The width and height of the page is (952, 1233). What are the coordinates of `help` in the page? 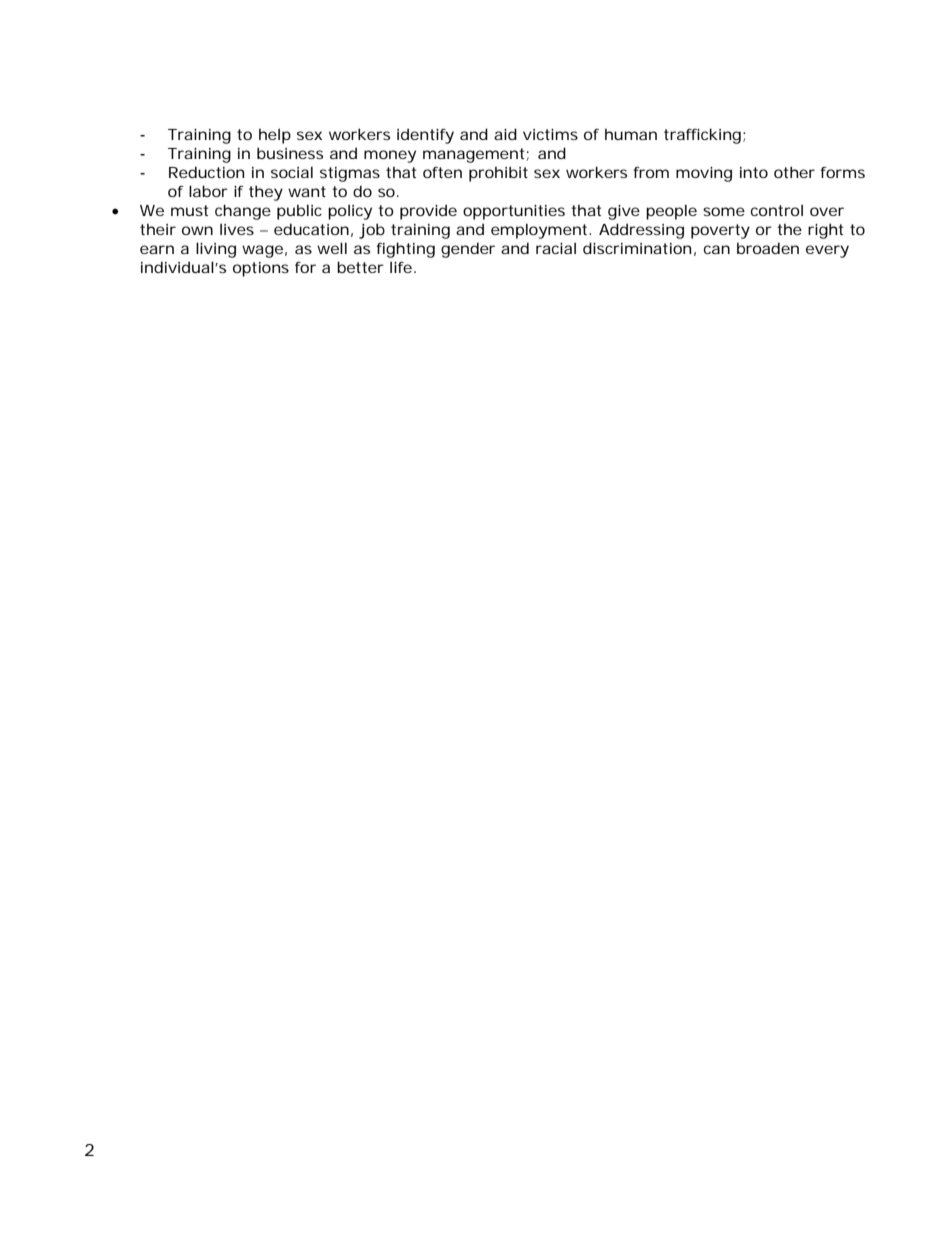 It's located at (275, 136).
